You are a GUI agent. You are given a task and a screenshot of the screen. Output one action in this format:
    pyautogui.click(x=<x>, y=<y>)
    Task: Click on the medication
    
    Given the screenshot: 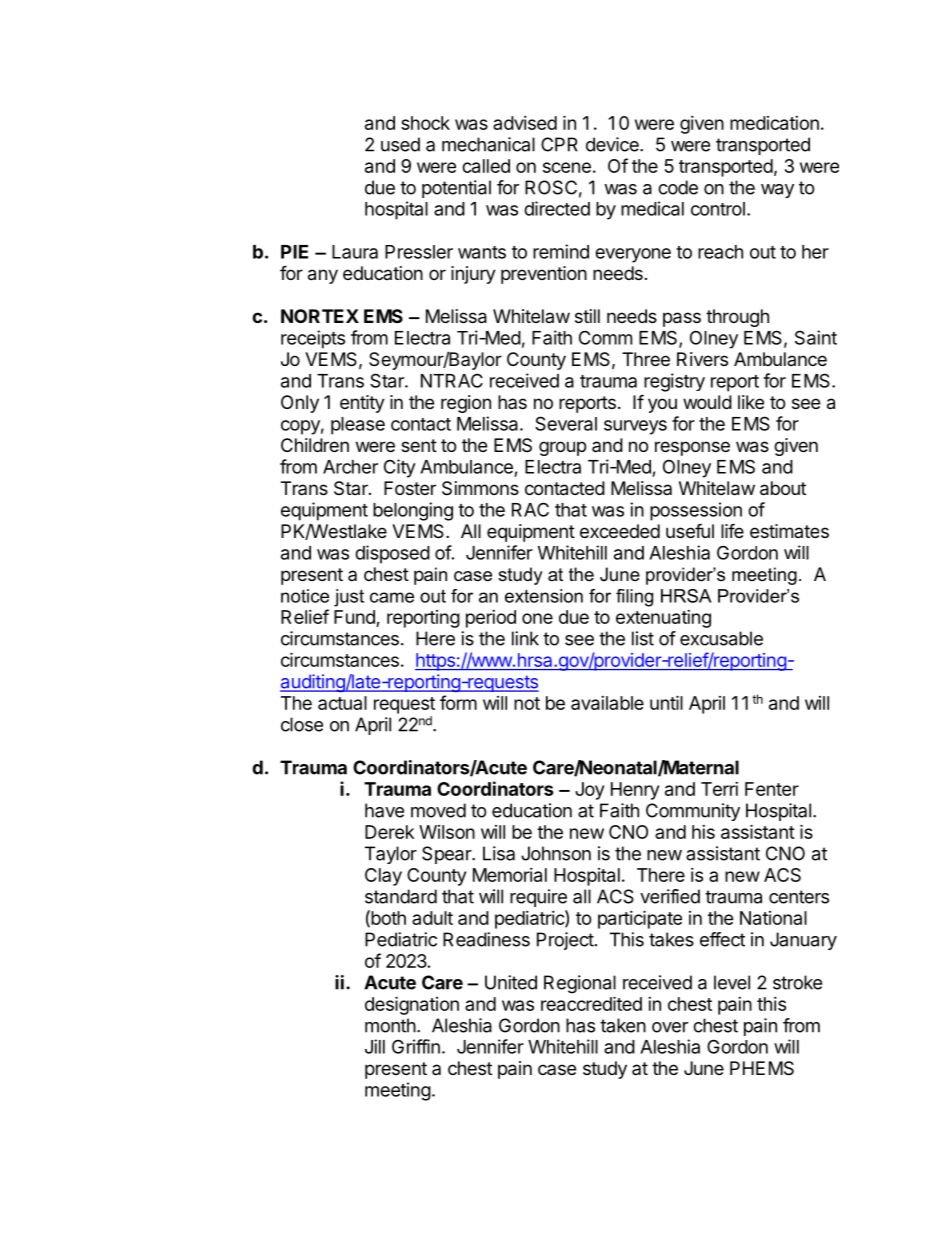 What is the action you would take?
    pyautogui.click(x=774, y=123)
